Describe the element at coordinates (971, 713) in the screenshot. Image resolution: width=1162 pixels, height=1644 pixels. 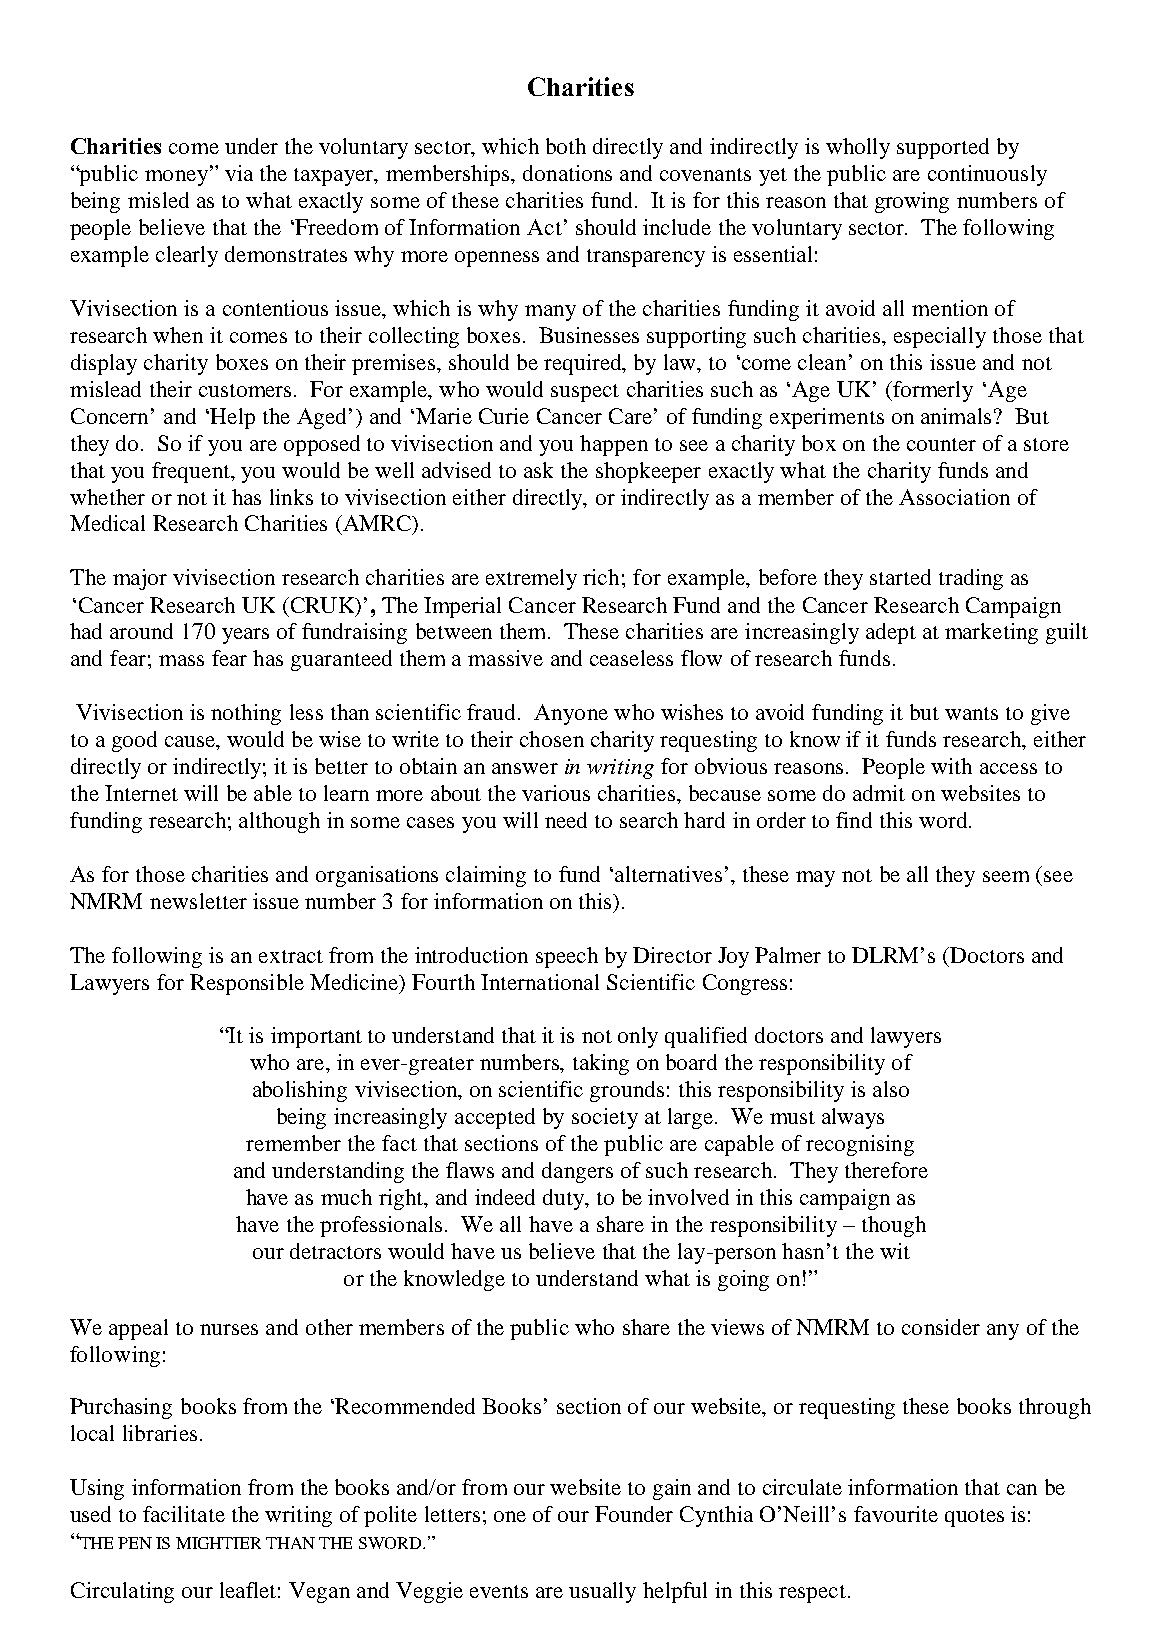
I see `wants` at that location.
